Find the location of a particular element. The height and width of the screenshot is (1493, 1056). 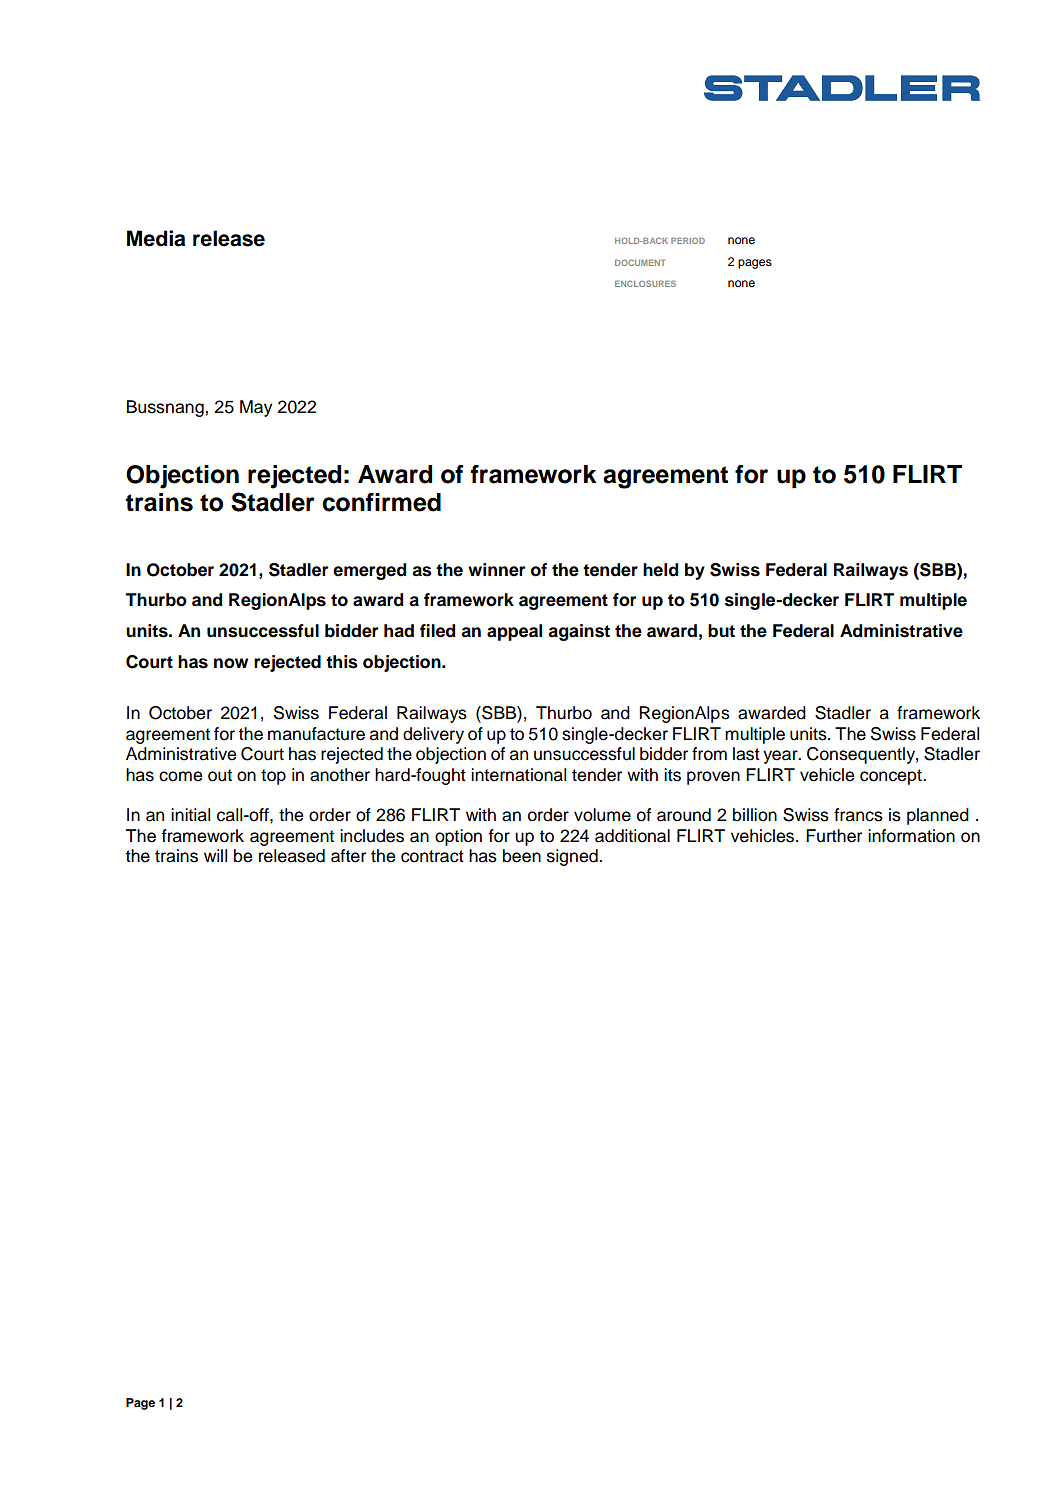

confirmed is located at coordinates (381, 502).
